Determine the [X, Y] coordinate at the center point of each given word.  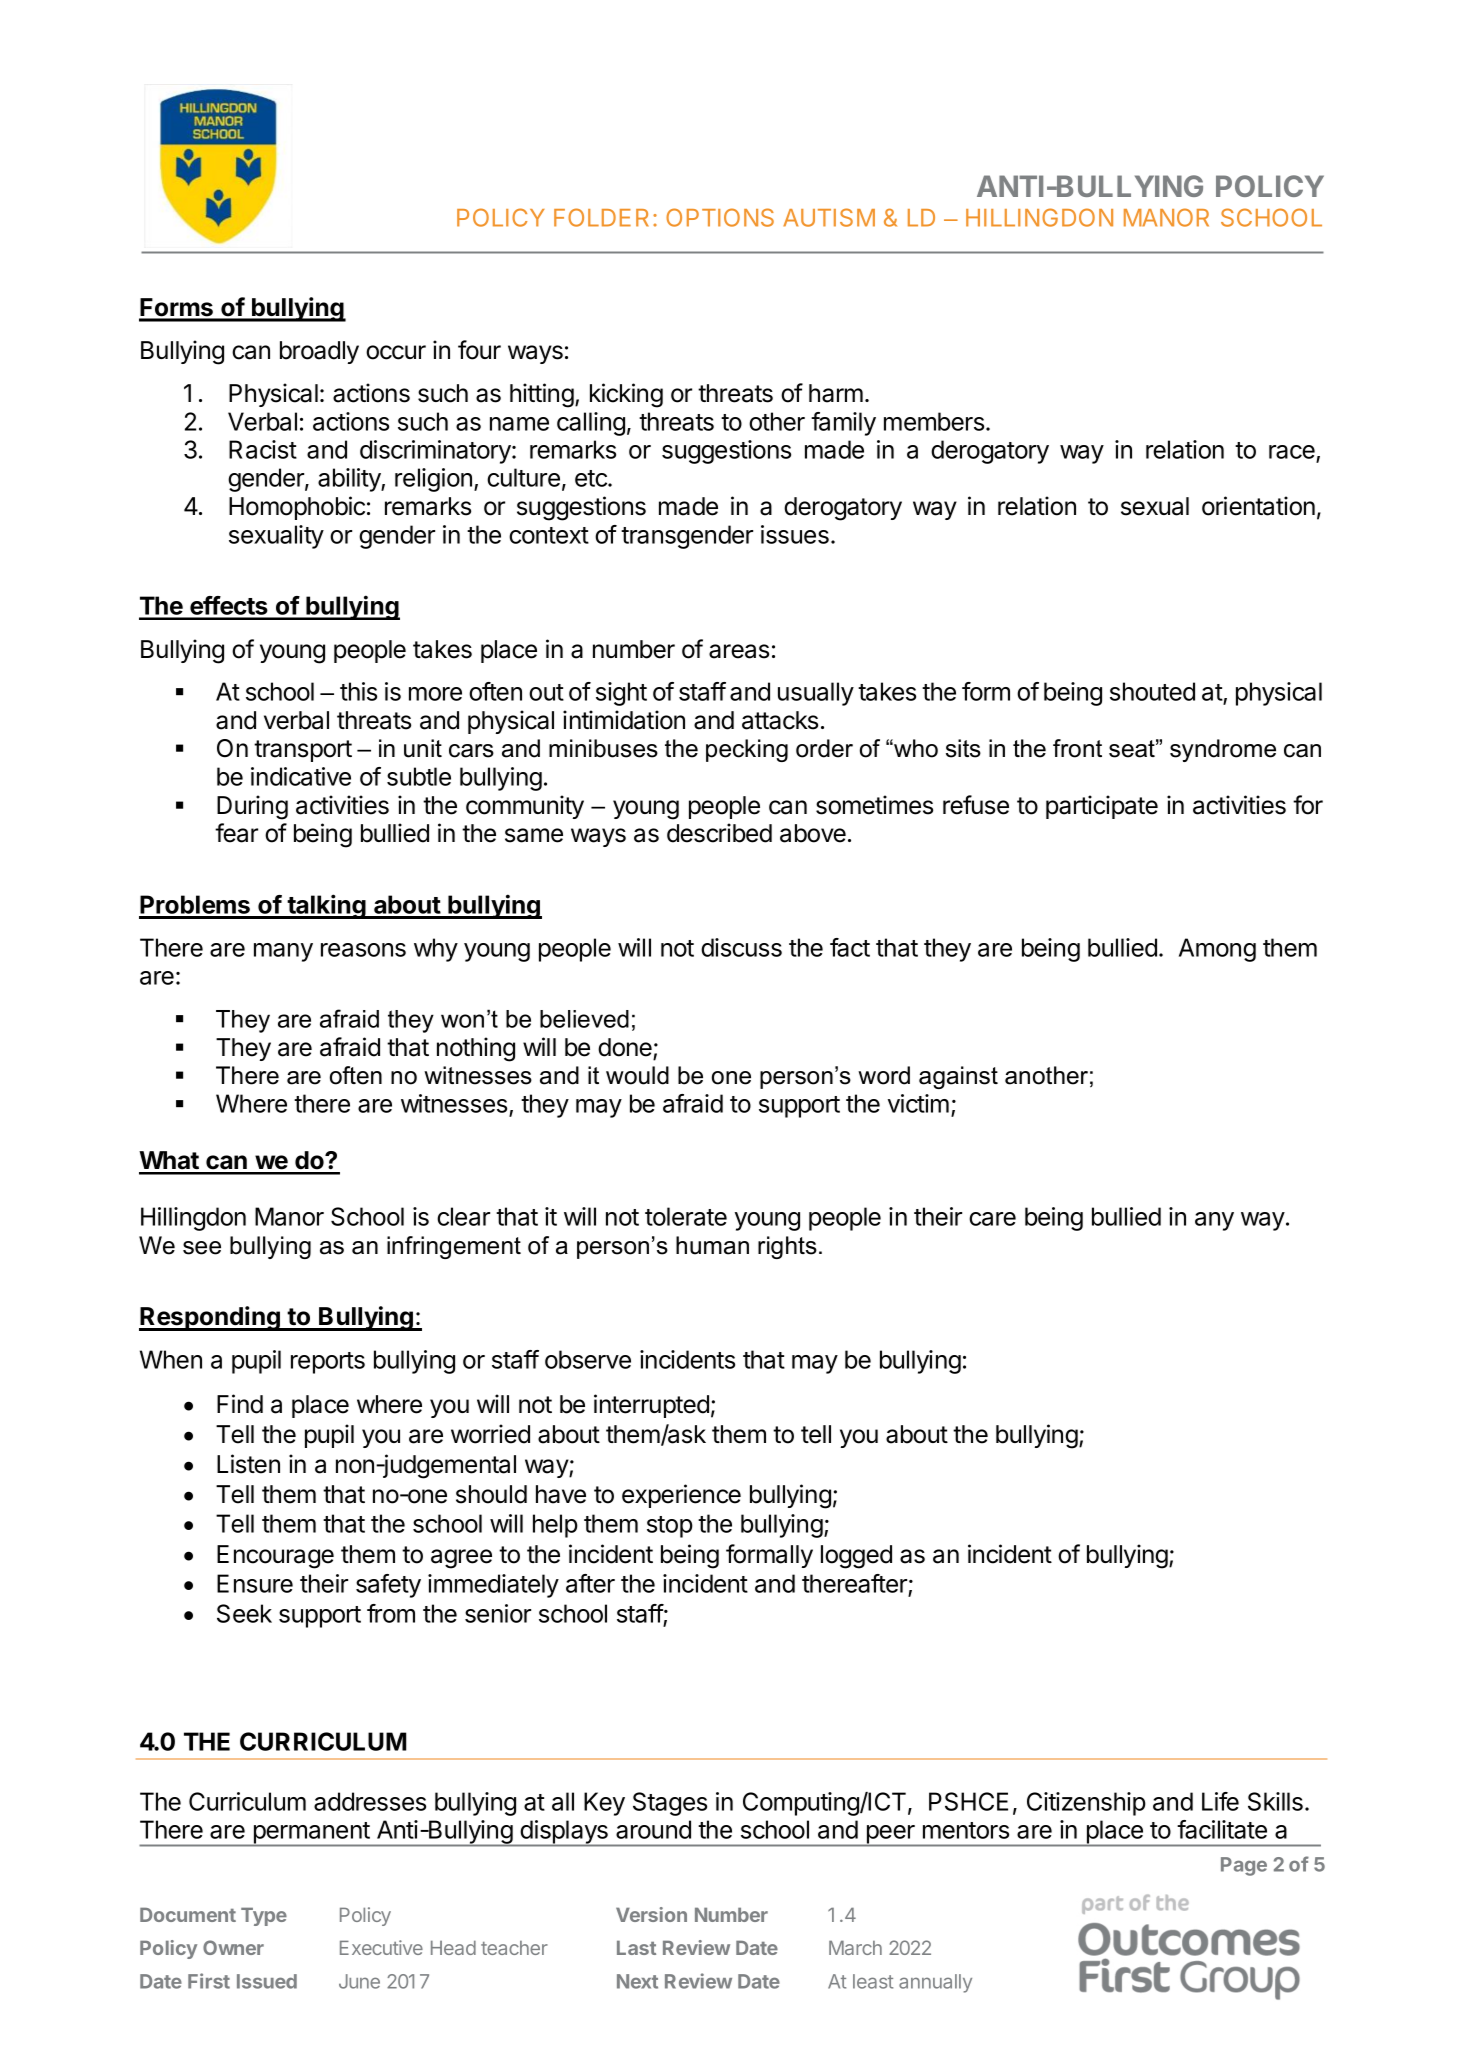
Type [264, 1917]
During [252, 807]
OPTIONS [720, 217]
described [719, 833]
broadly [319, 352]
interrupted [651, 1406]
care [992, 1219]
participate [1102, 807]
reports [328, 1363]
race [1292, 452]
